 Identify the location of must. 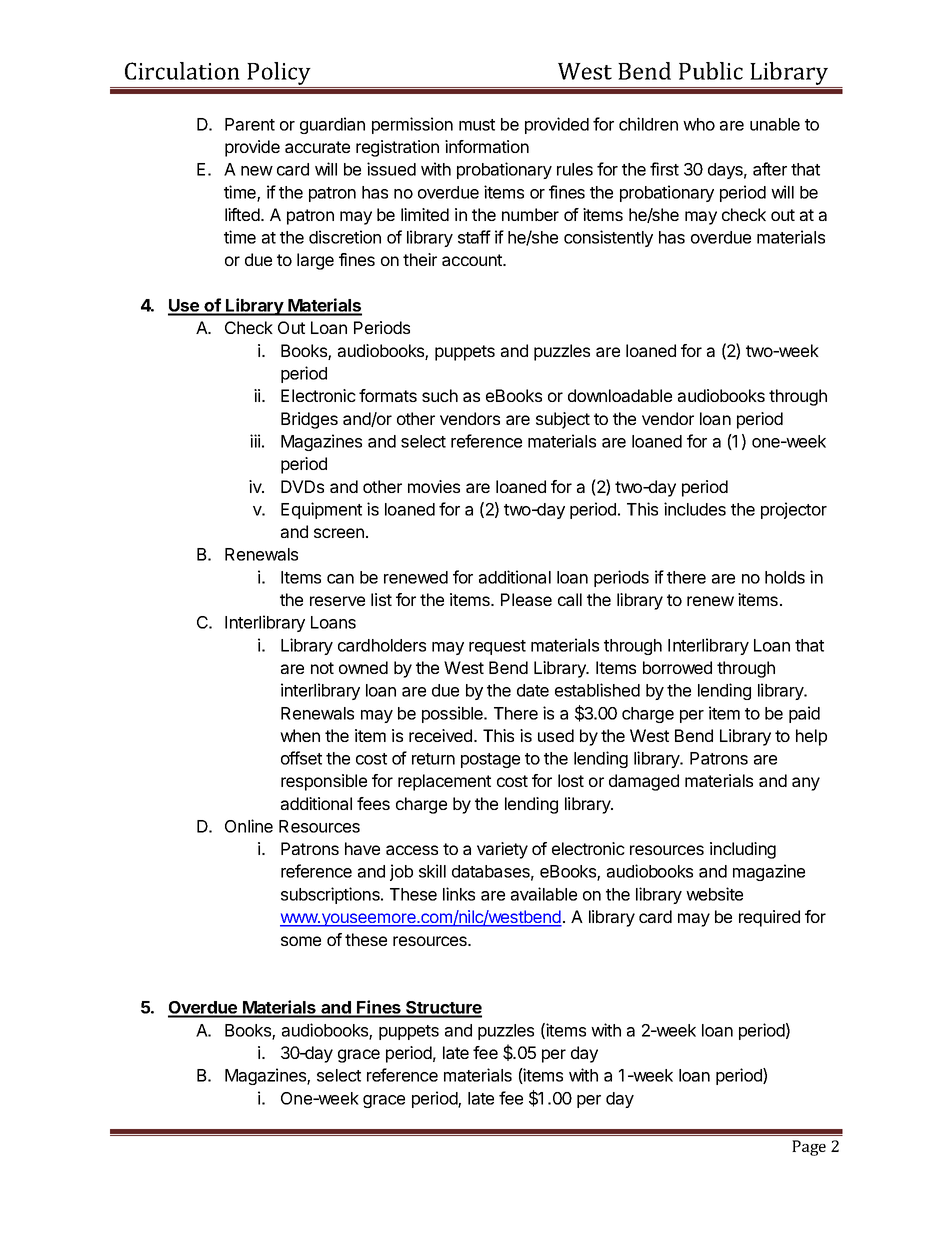
(477, 125).
